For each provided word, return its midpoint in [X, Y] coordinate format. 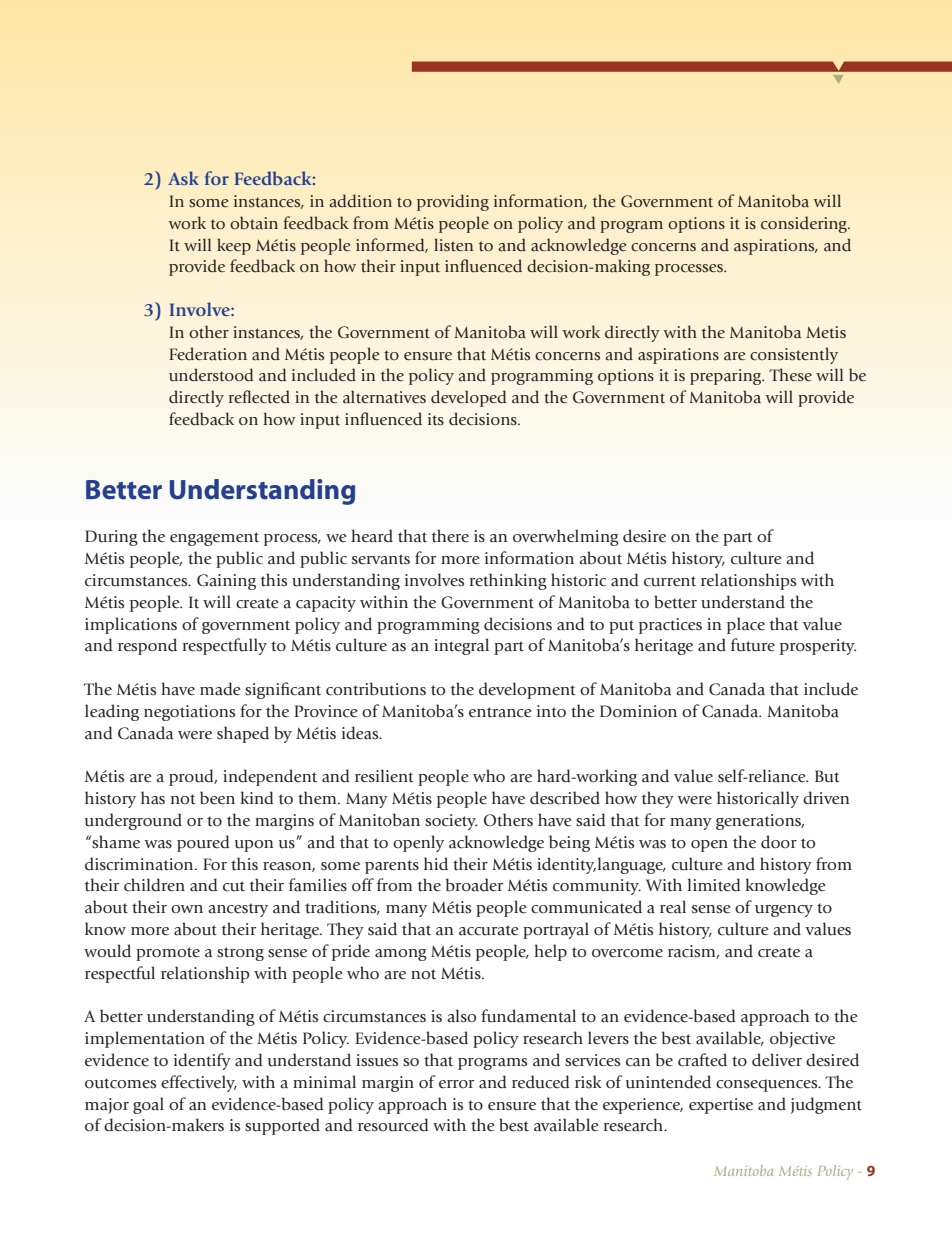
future [753, 645]
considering [805, 224]
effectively [199, 1083]
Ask [183, 178]
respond [147, 646]
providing [453, 202]
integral [461, 646]
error [457, 1084]
